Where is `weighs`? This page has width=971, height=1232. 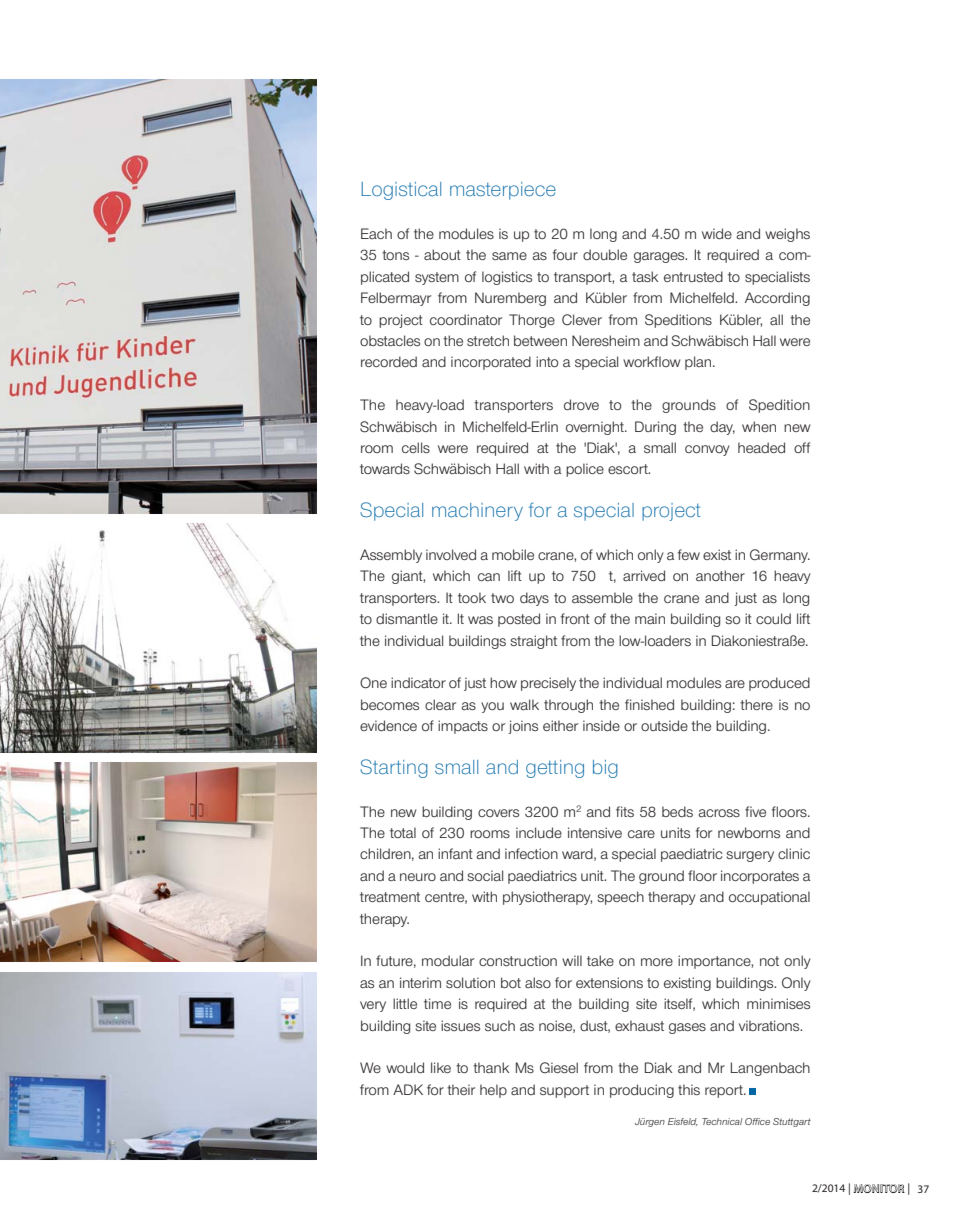
weighs is located at coordinates (787, 235).
